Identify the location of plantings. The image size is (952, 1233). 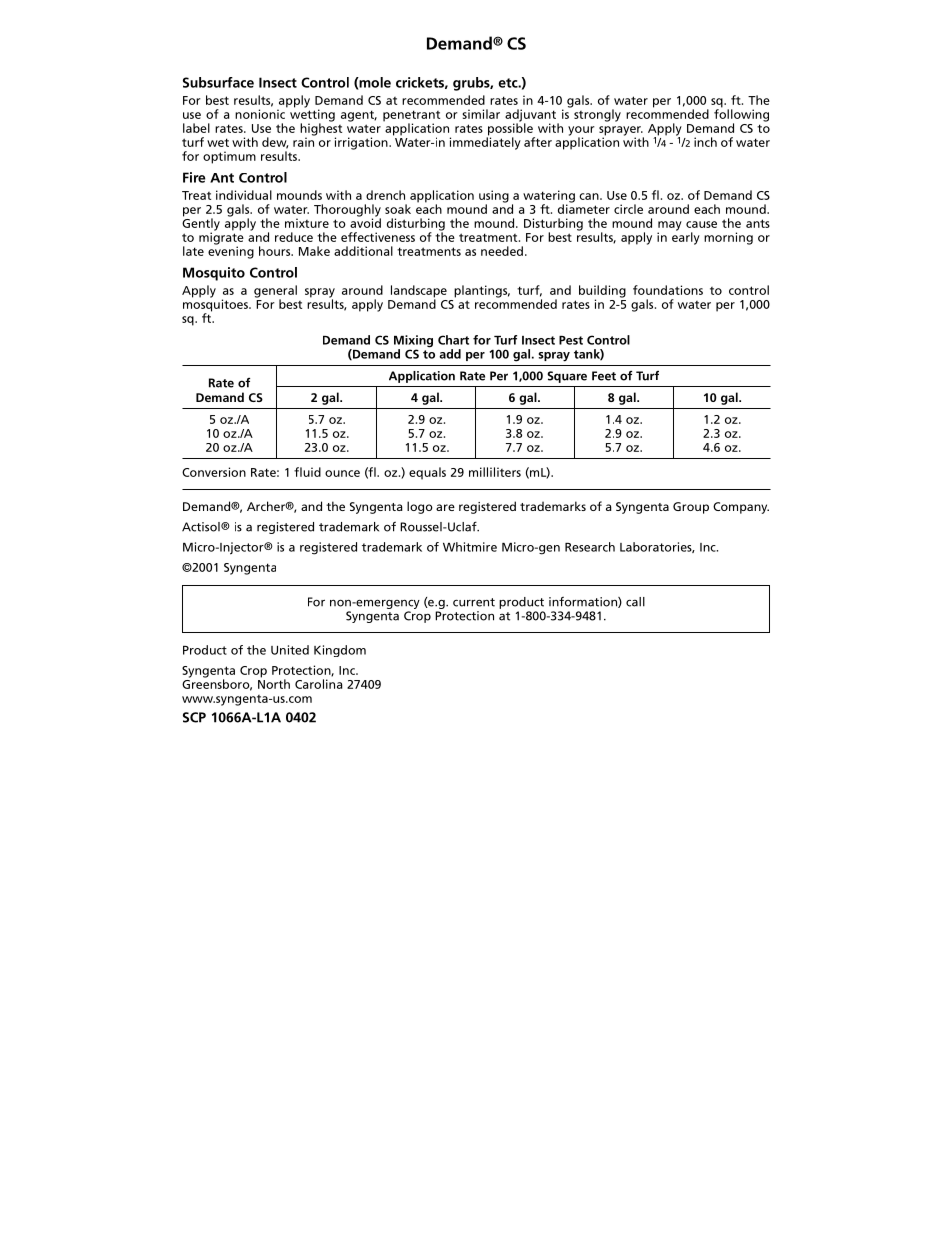
(482, 291).
